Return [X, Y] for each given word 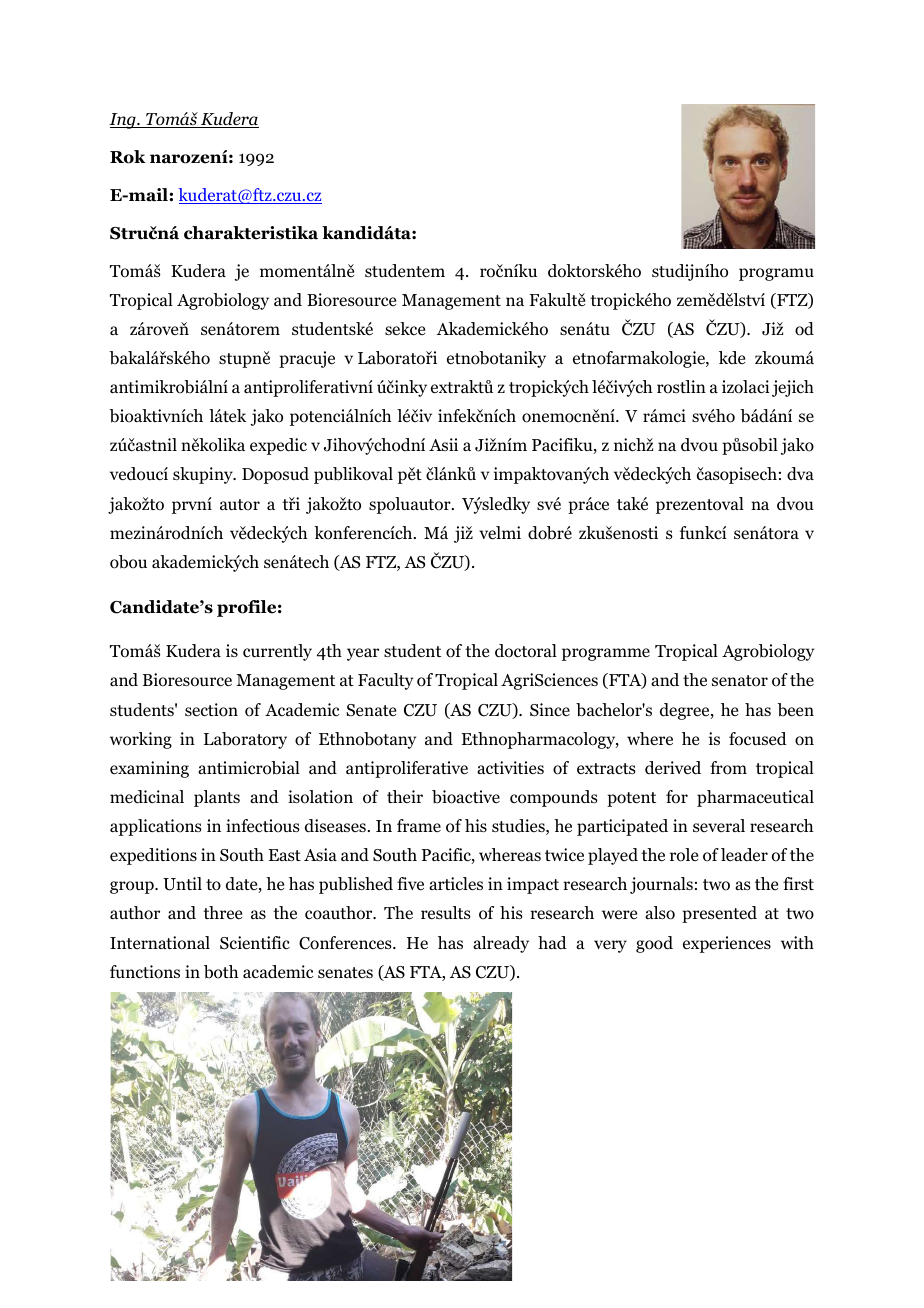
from [728, 768]
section [211, 710]
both [221, 972]
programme [606, 654]
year [363, 654]
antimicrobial [249, 768]
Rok [128, 157]
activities [510, 767]
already [501, 944]
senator [740, 681]
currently [277, 652]
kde [732, 357]
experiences [727, 944]
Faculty [385, 681]
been [795, 710]
